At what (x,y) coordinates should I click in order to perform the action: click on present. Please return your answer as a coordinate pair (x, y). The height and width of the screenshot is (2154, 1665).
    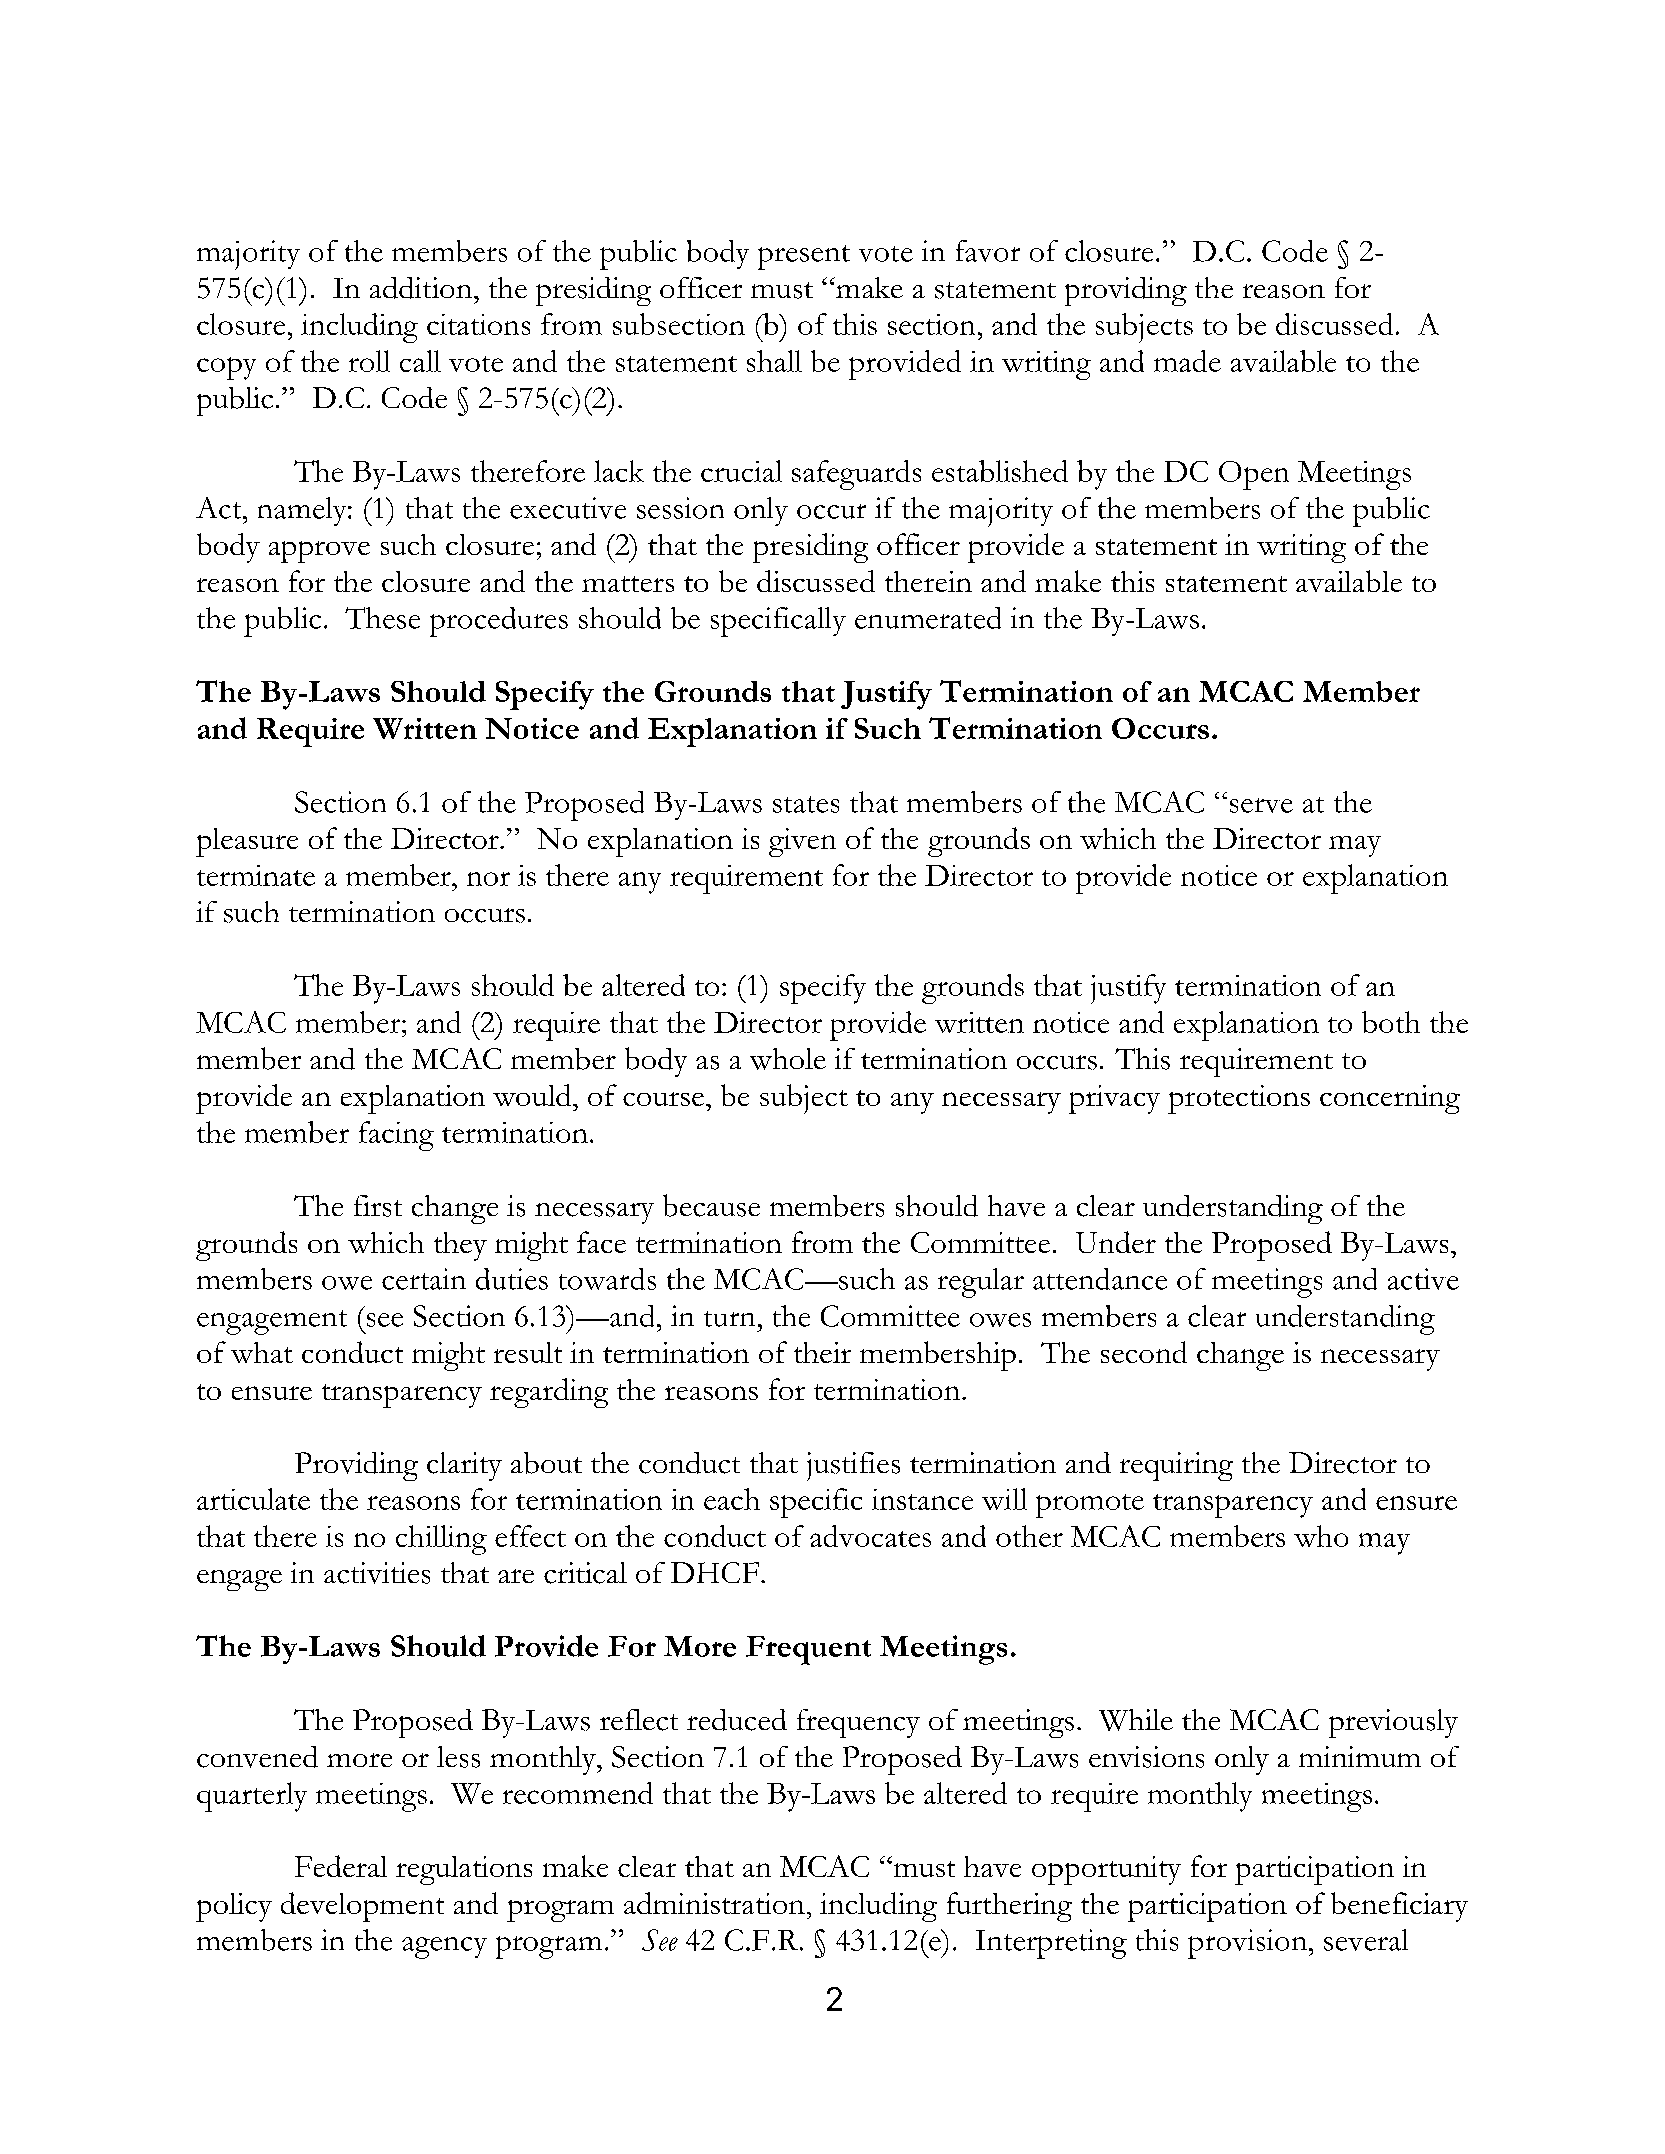
    Looking at the image, I should click on (804, 257).
